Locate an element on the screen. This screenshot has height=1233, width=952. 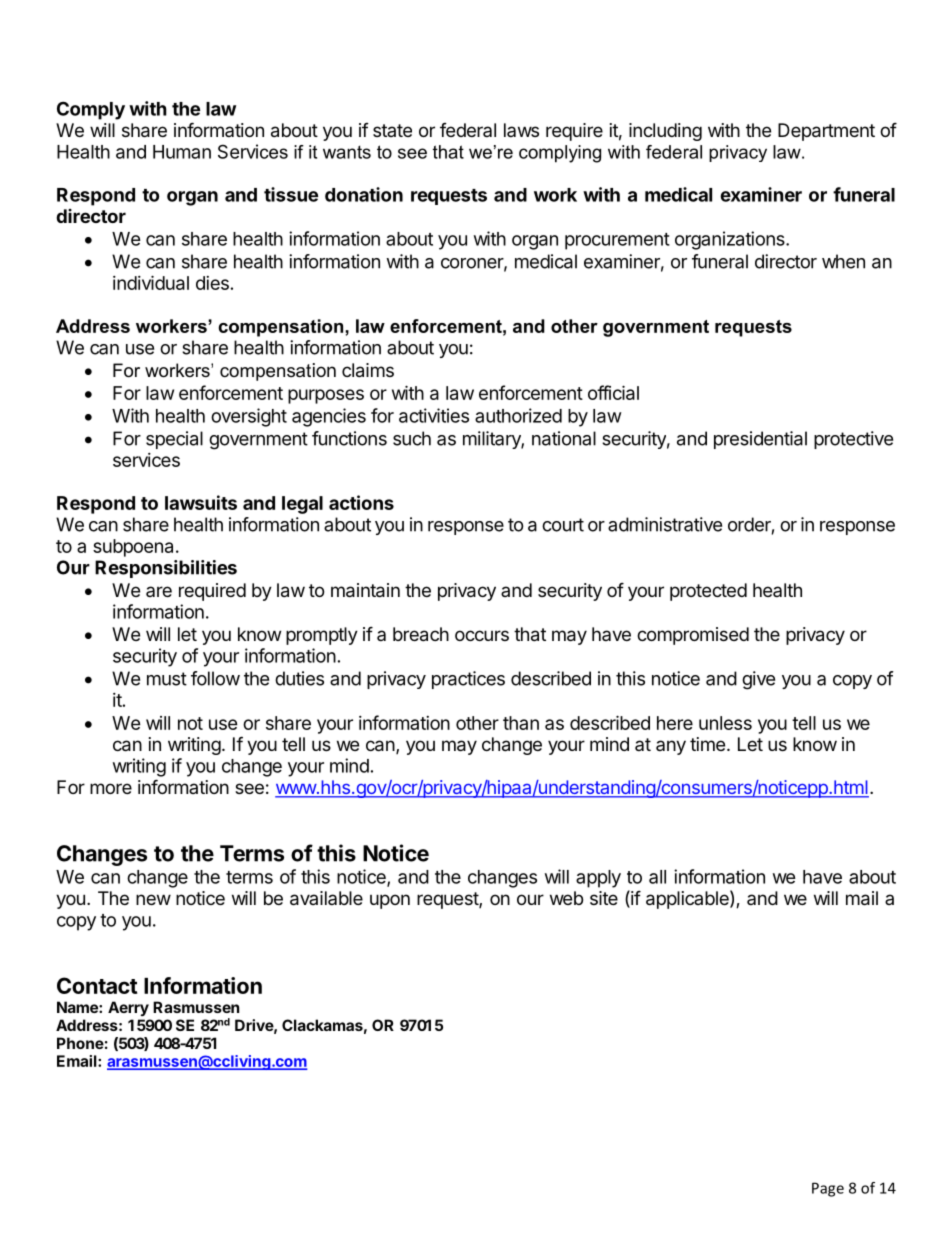
must is located at coordinates (167, 679).
